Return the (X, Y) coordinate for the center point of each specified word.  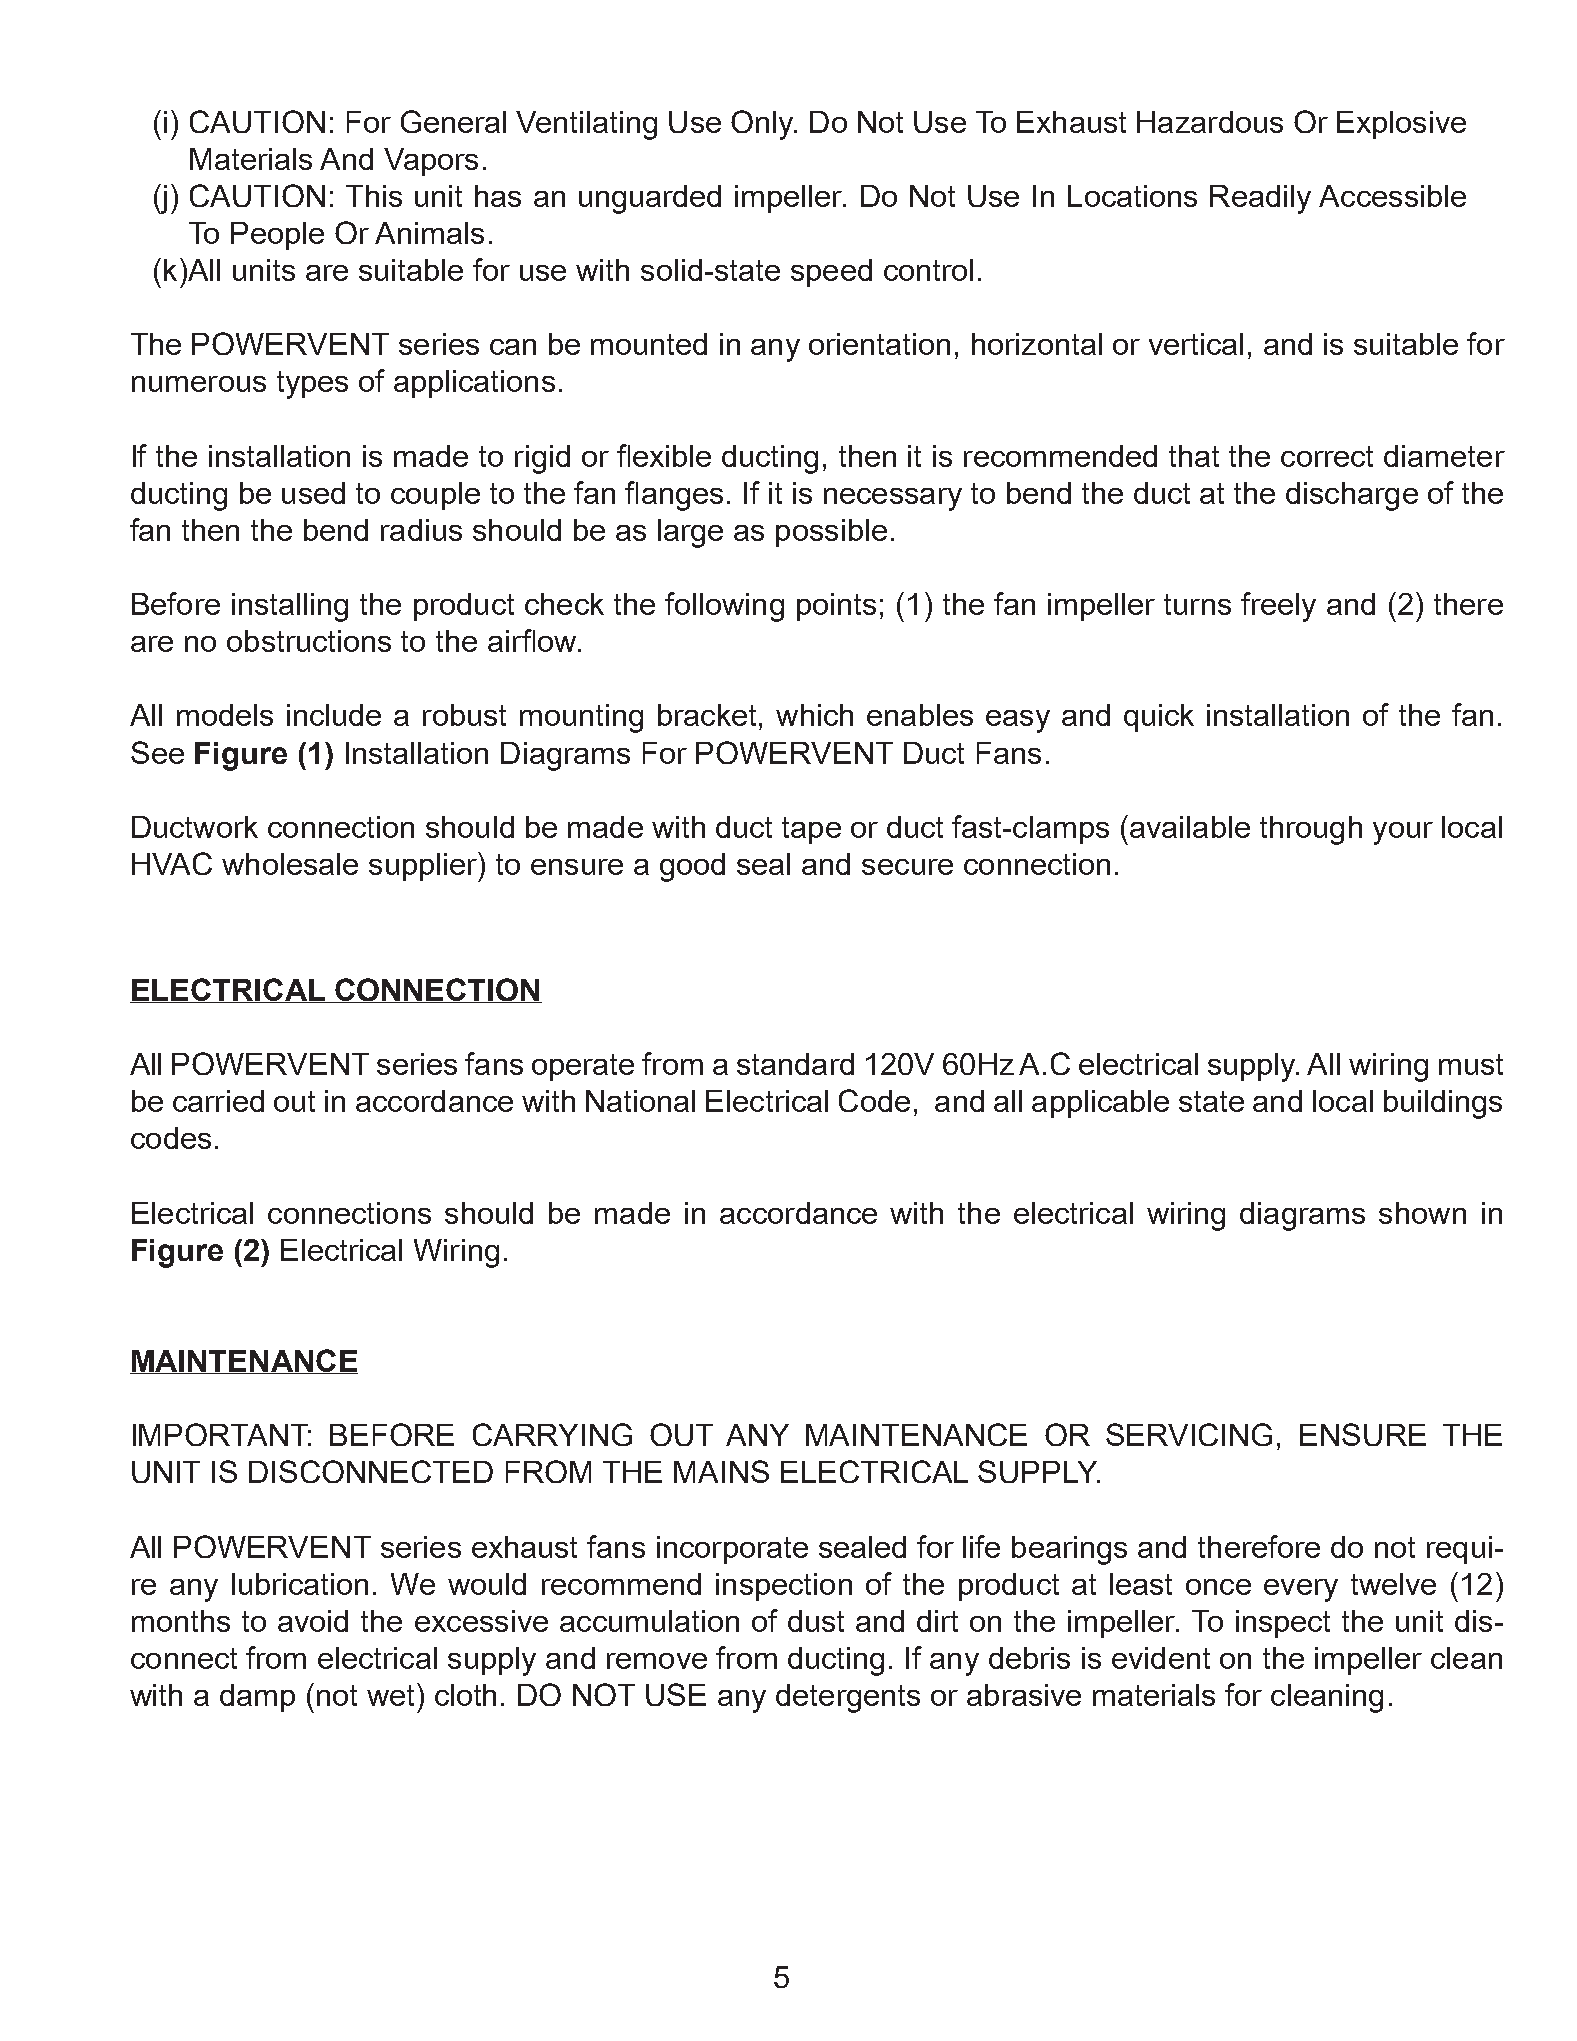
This (374, 196)
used (313, 493)
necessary (893, 499)
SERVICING (1189, 1434)
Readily (1260, 199)
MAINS (721, 1471)
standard (795, 1064)
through (1311, 830)
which (814, 715)
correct (1327, 456)
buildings (1443, 1104)
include (334, 715)
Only (763, 125)
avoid (313, 1621)
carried (218, 1101)
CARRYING (552, 1434)
